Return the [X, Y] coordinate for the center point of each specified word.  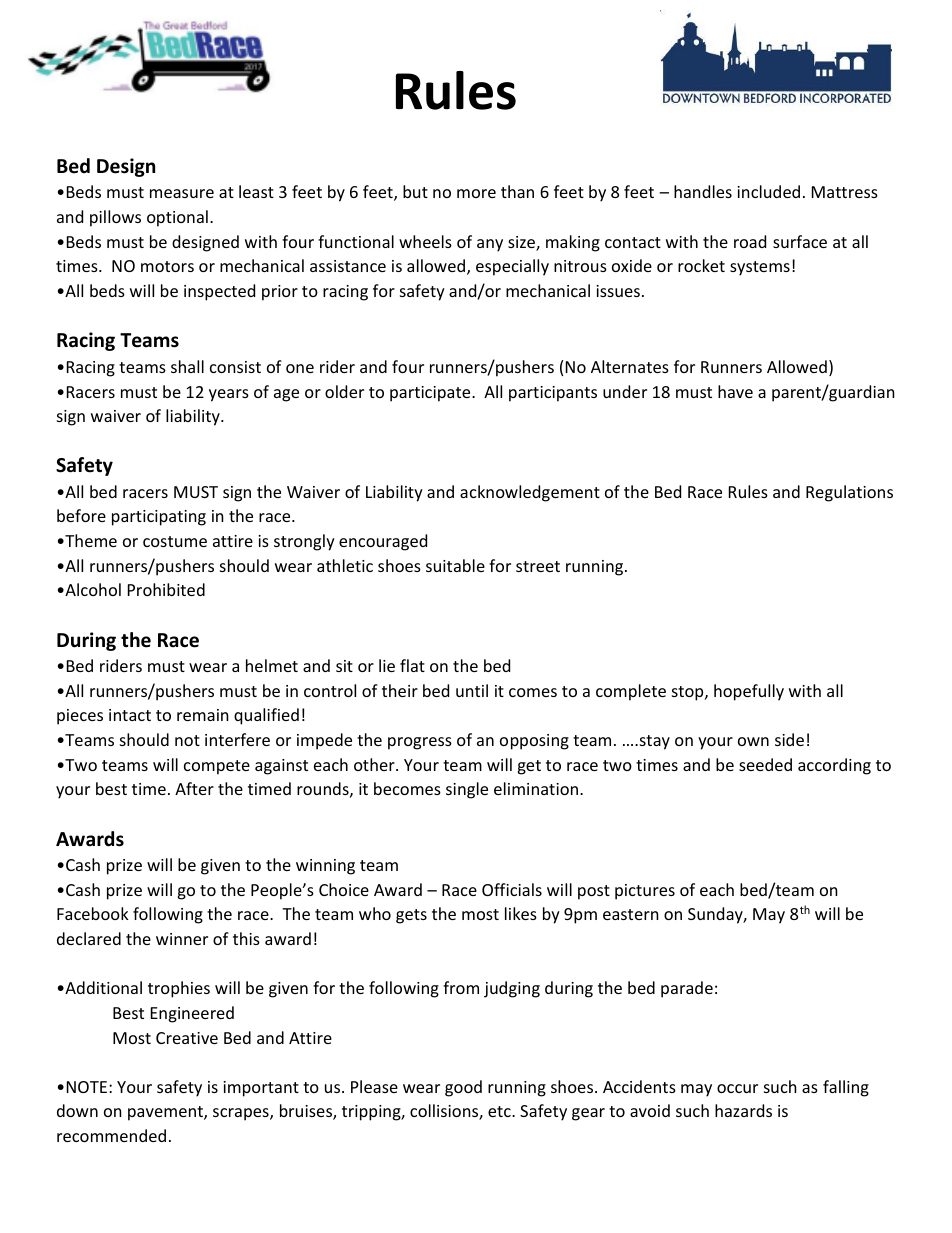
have [735, 391]
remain [203, 715]
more [476, 193]
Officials [512, 889]
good [463, 1088]
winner [182, 939]
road [750, 241]
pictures [645, 892]
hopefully [749, 692]
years [229, 395]
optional [177, 218]
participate [431, 394]
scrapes [242, 1114]
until [472, 690]
